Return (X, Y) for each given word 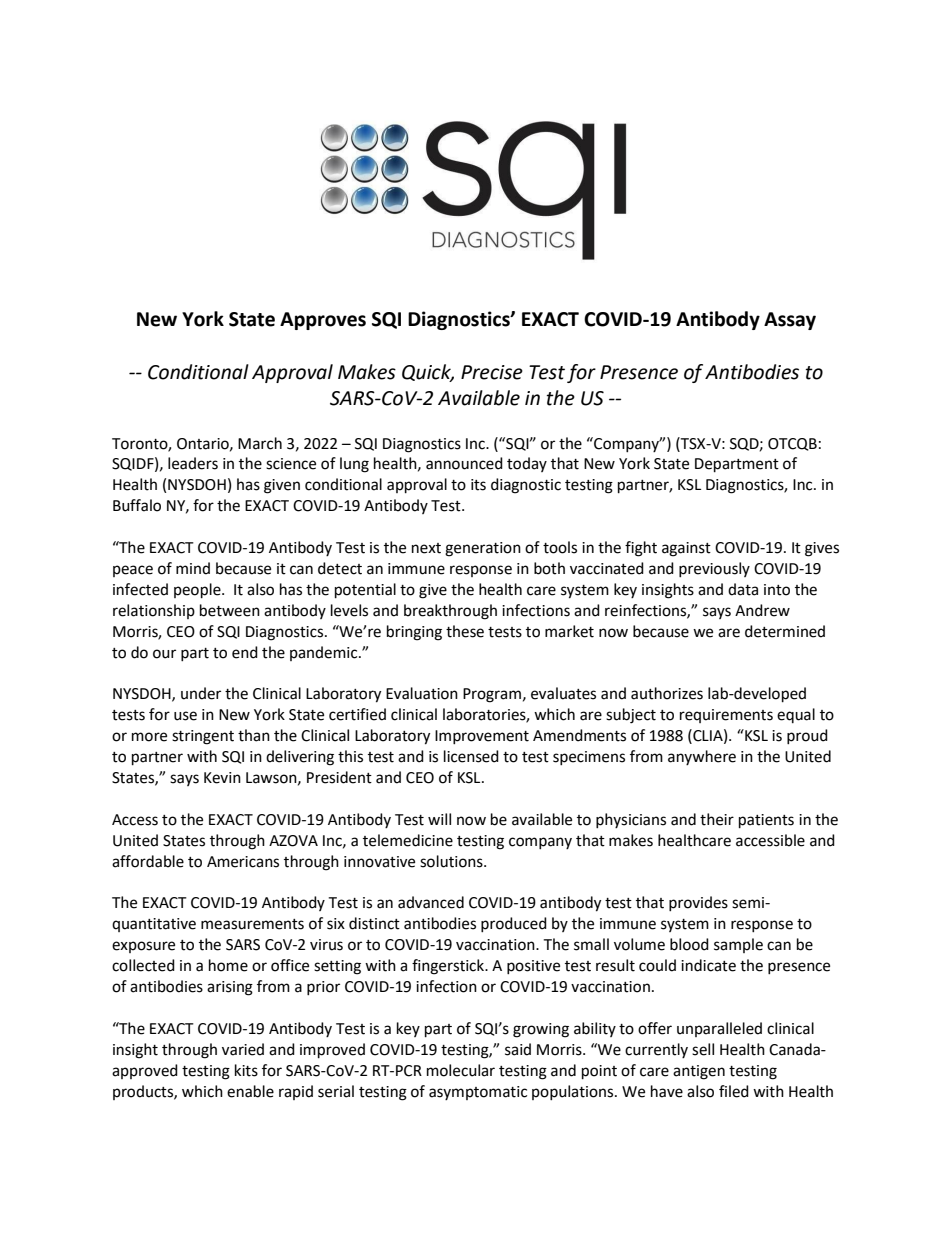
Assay (790, 321)
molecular (461, 1070)
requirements (726, 716)
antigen (699, 1072)
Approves (323, 321)
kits (246, 1070)
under (201, 693)
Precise (492, 372)
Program (492, 695)
